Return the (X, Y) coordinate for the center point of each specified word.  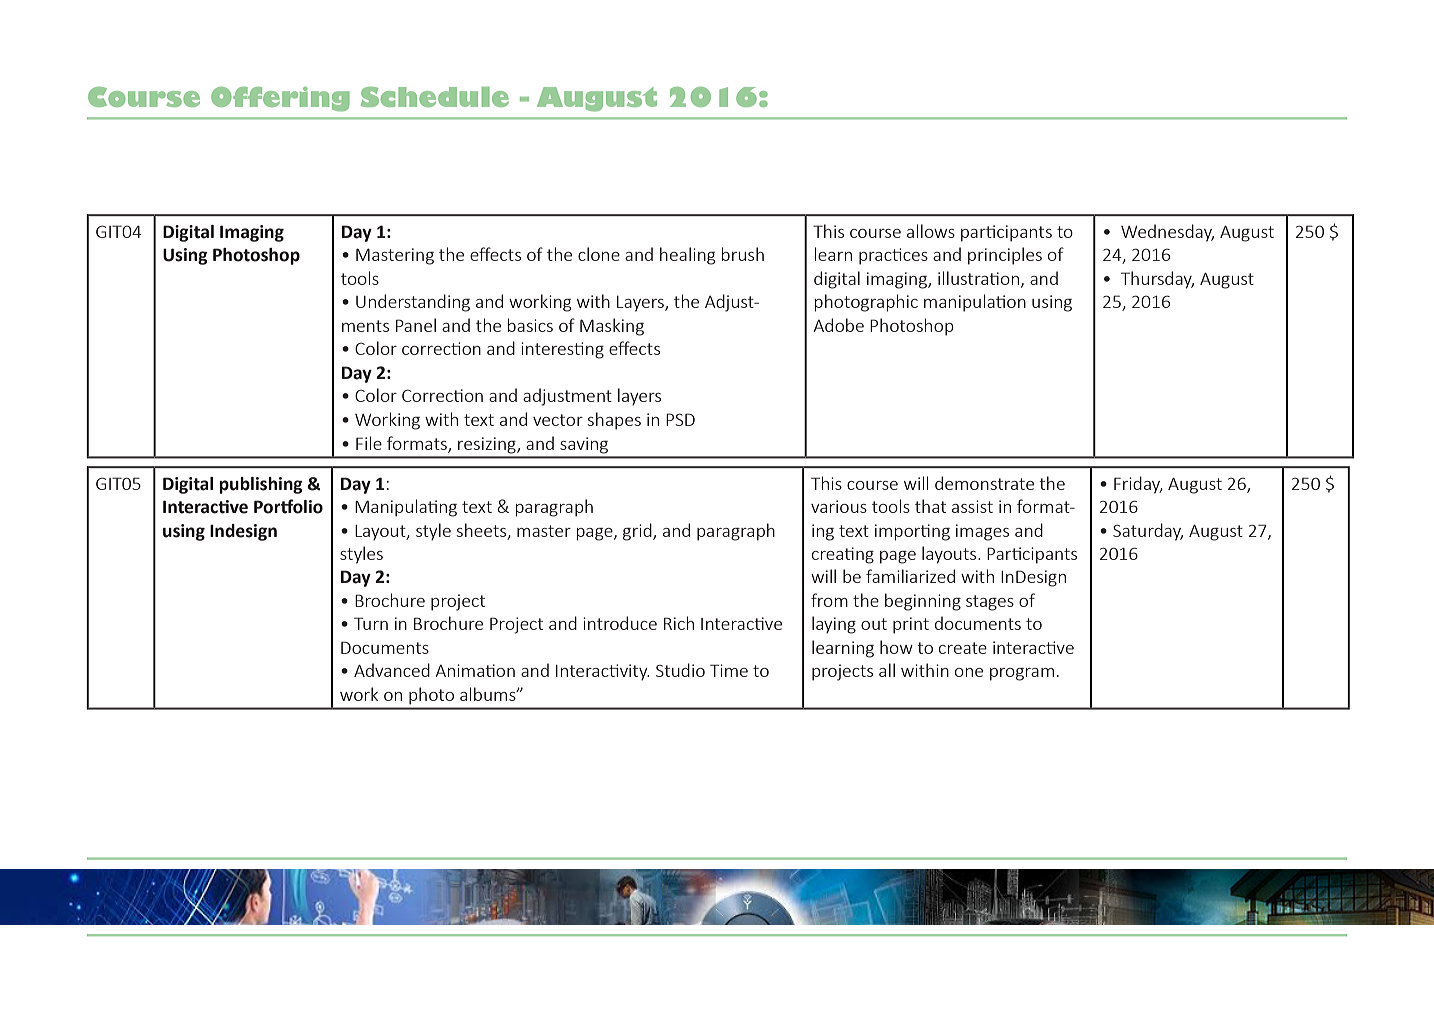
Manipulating (406, 508)
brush (743, 254)
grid (638, 532)
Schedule (435, 97)
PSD (680, 419)
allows (931, 231)
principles (1005, 256)
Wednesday (1167, 233)
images (982, 532)
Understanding (413, 303)
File (369, 443)
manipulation (975, 303)
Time (729, 670)
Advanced (392, 670)
